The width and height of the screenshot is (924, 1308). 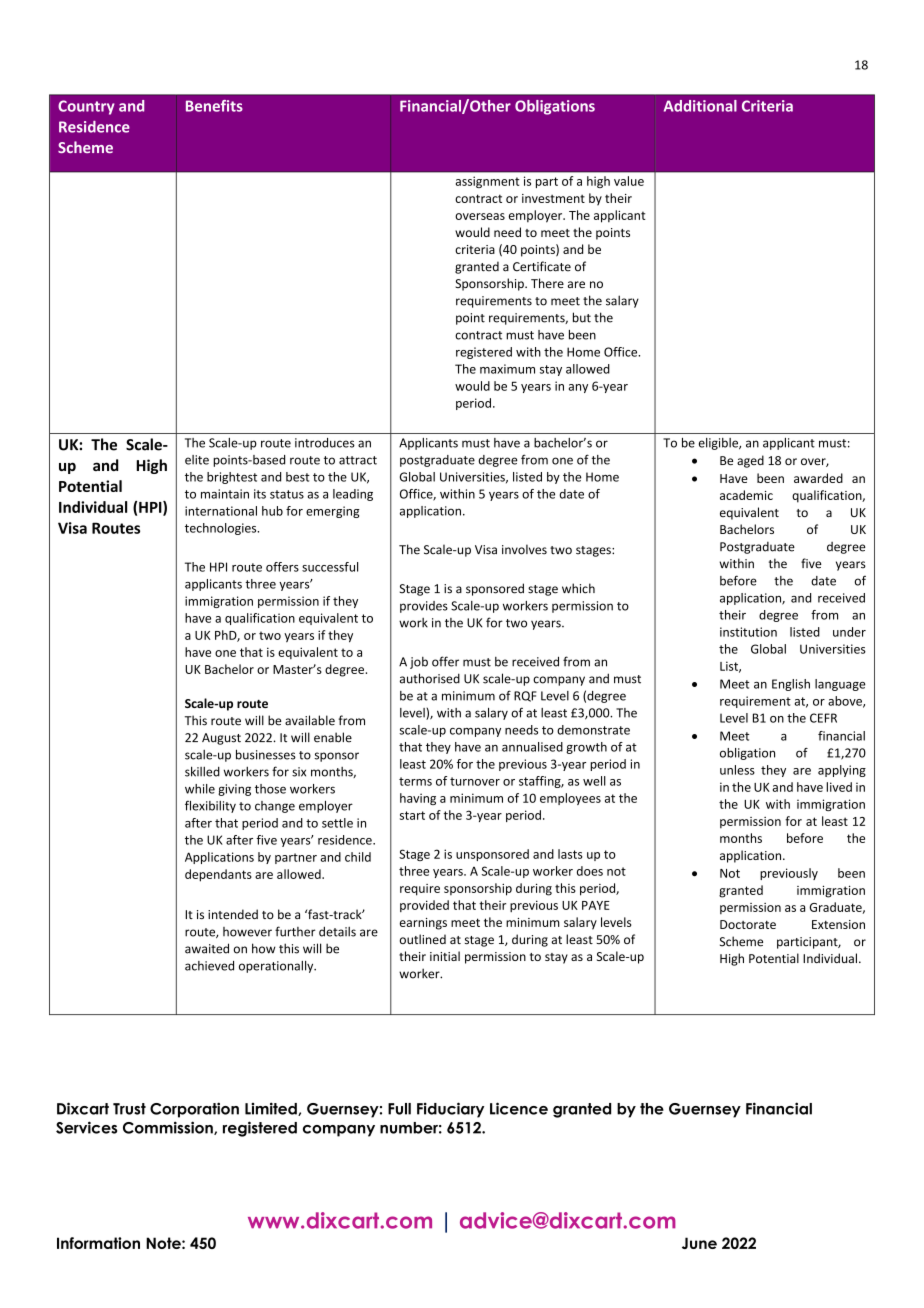 What do you see at coordinates (430, 678) in the screenshot?
I see `authorised` at bounding box center [430, 678].
